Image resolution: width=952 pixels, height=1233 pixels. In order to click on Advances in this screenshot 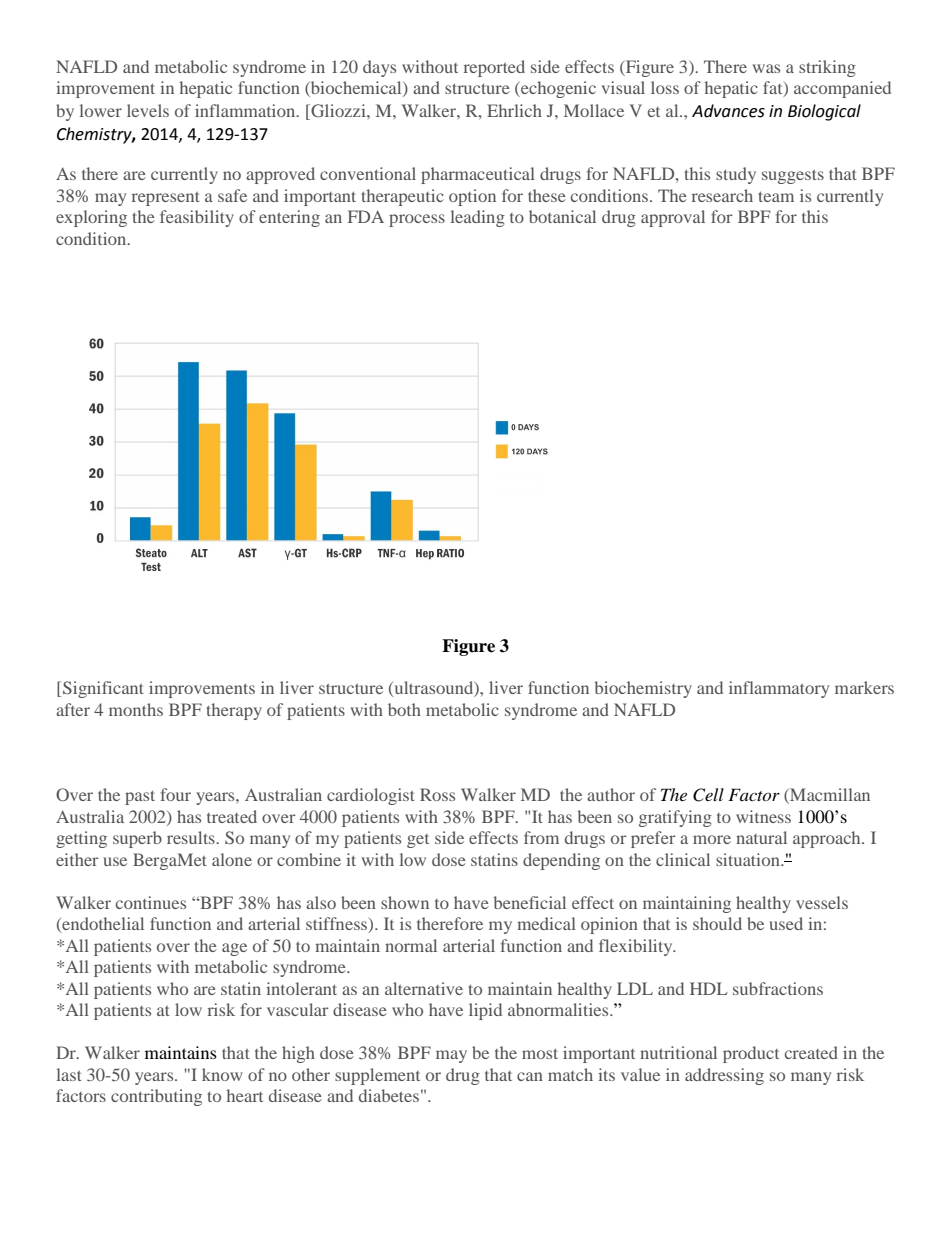, I will do `click(728, 111)`.
